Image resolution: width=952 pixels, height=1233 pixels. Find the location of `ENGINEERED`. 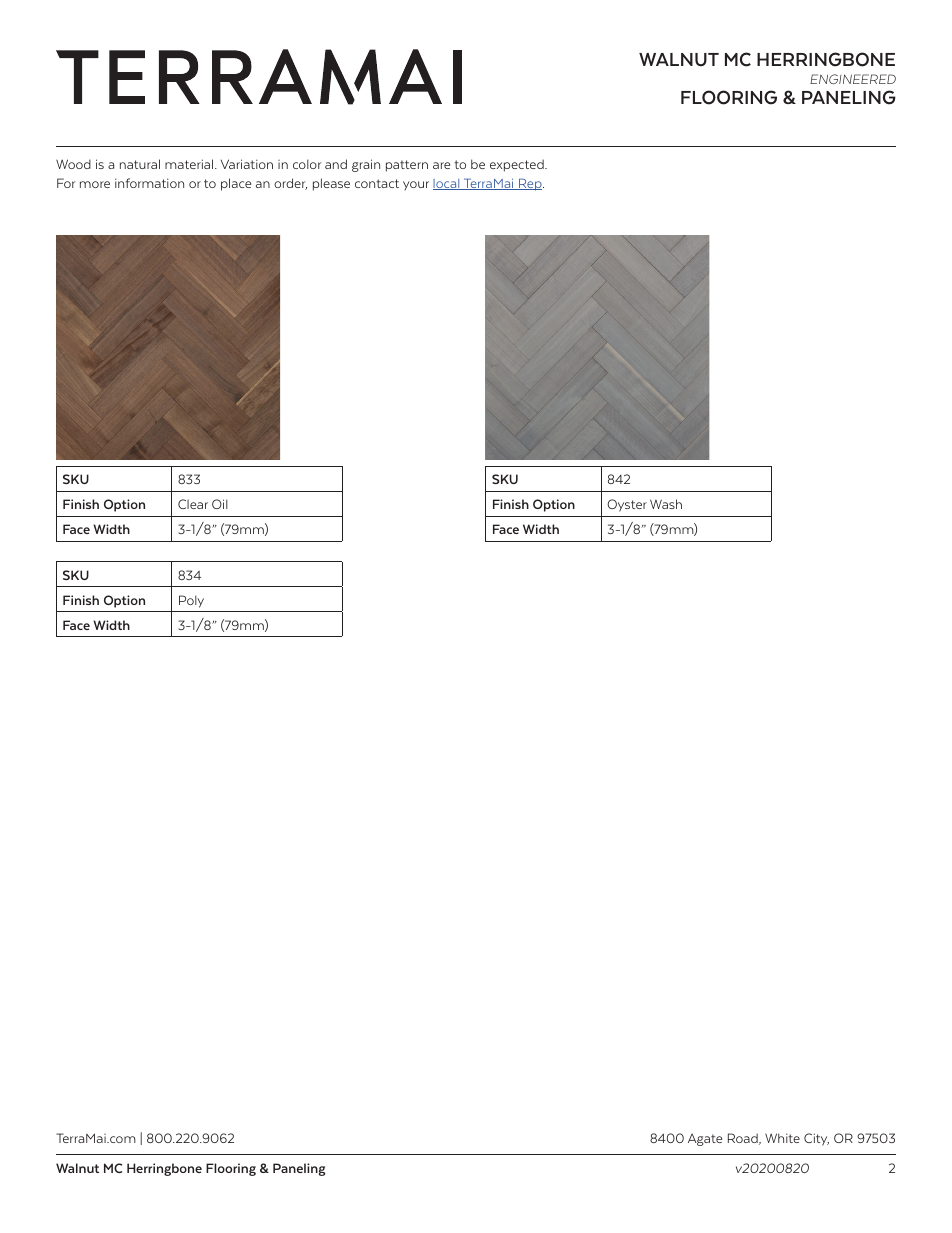

ENGINEERED is located at coordinates (853, 79).
